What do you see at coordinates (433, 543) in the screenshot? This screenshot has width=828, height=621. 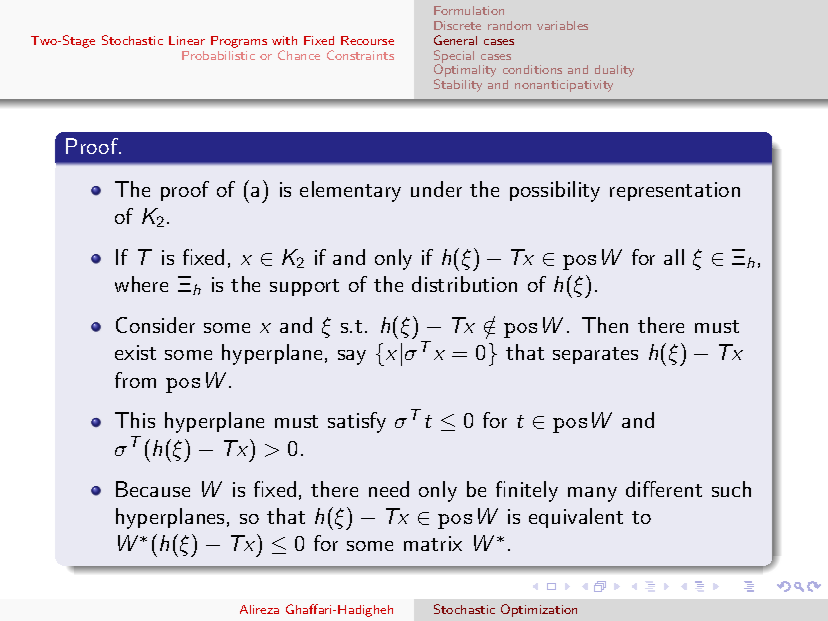 I see `matrix` at bounding box center [433, 543].
